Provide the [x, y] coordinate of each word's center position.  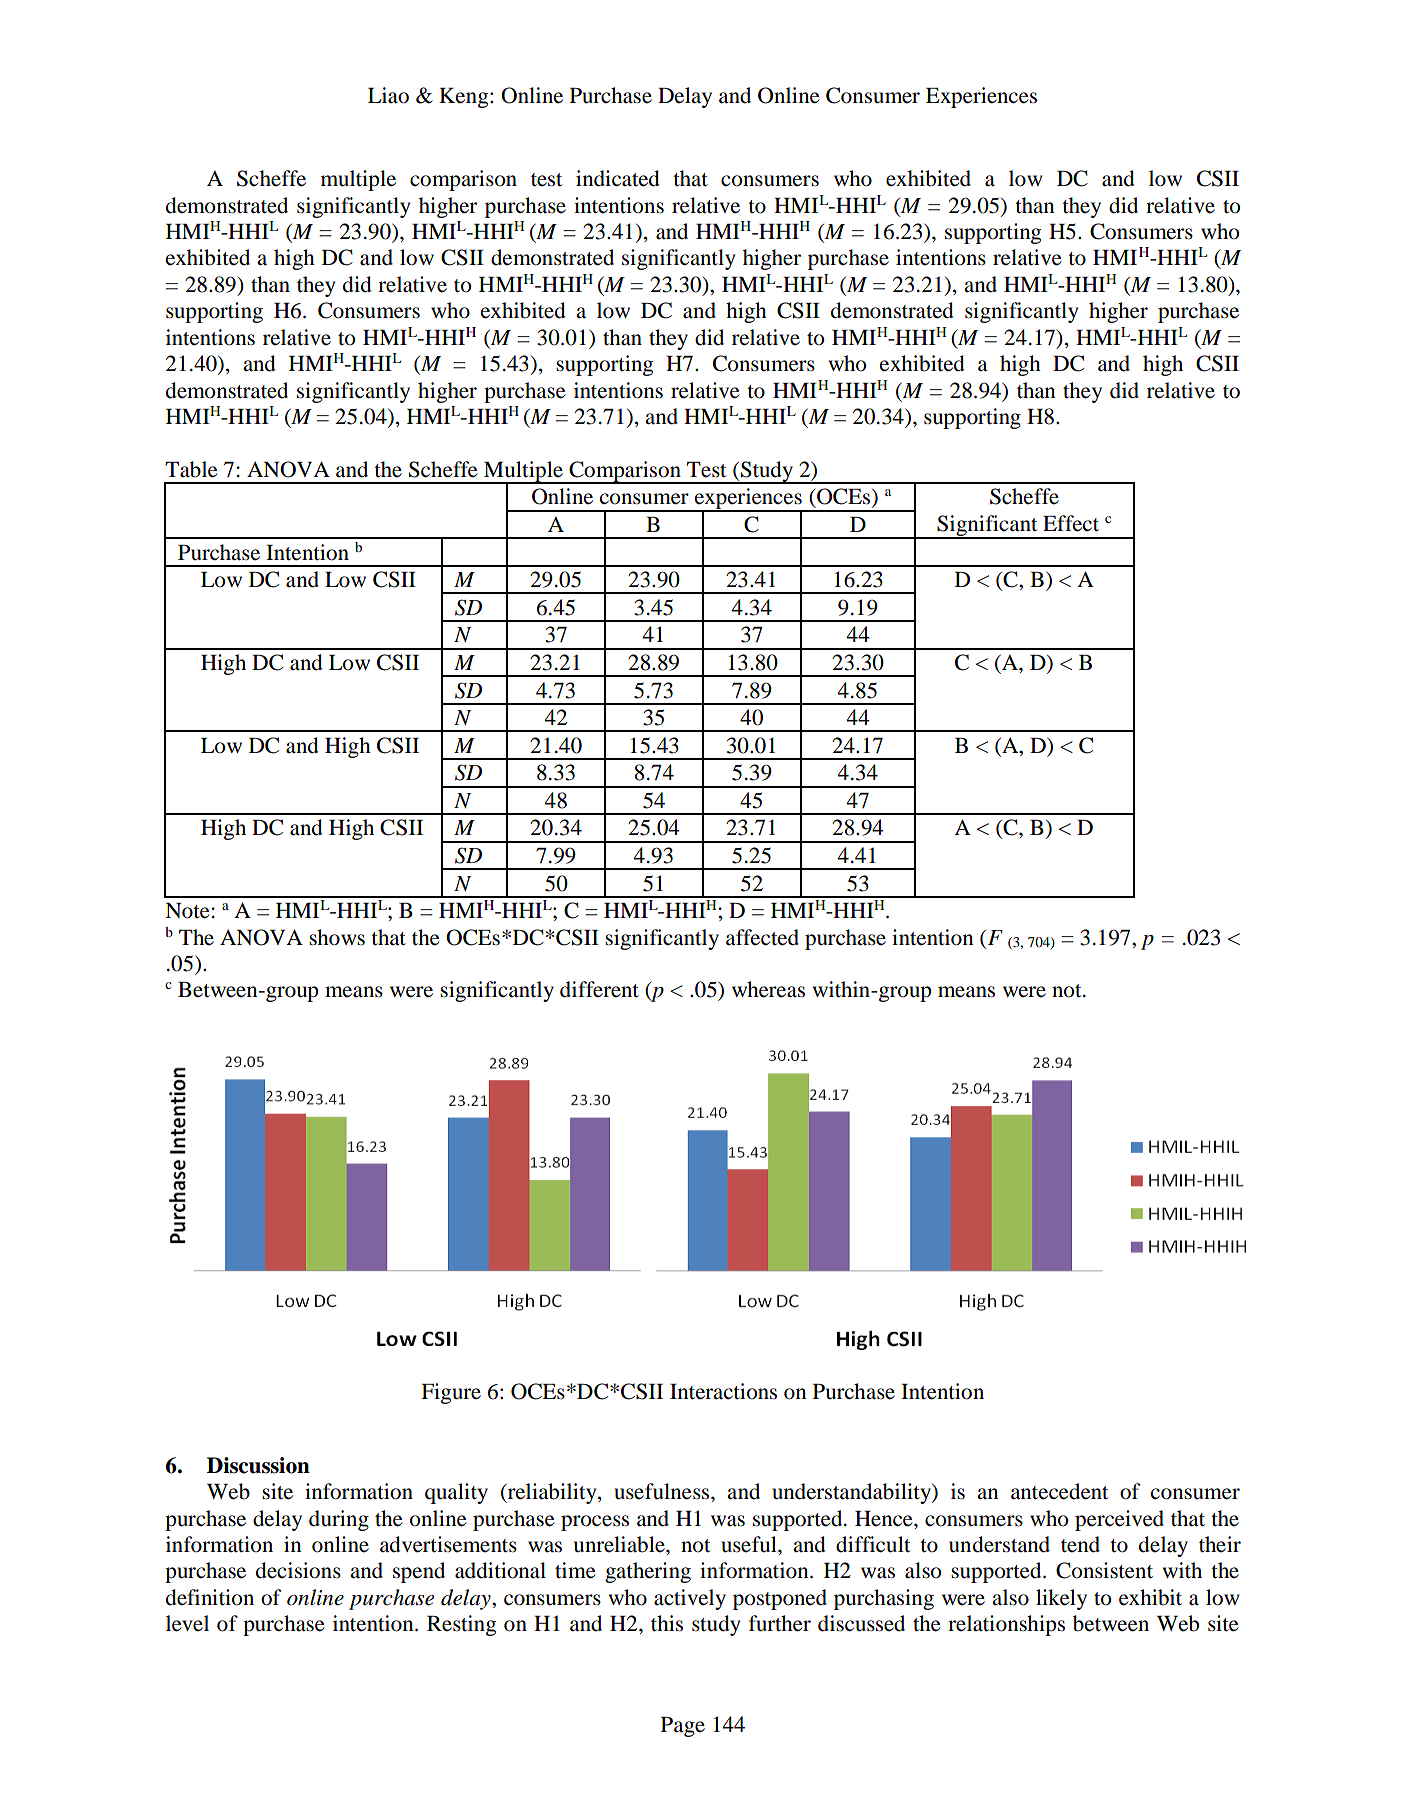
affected [762, 937]
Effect [1071, 523]
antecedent [1059, 1491]
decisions [298, 1570]
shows [337, 937]
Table [191, 469]
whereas [768, 989]
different [599, 989]
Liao [388, 95]
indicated [618, 178]
